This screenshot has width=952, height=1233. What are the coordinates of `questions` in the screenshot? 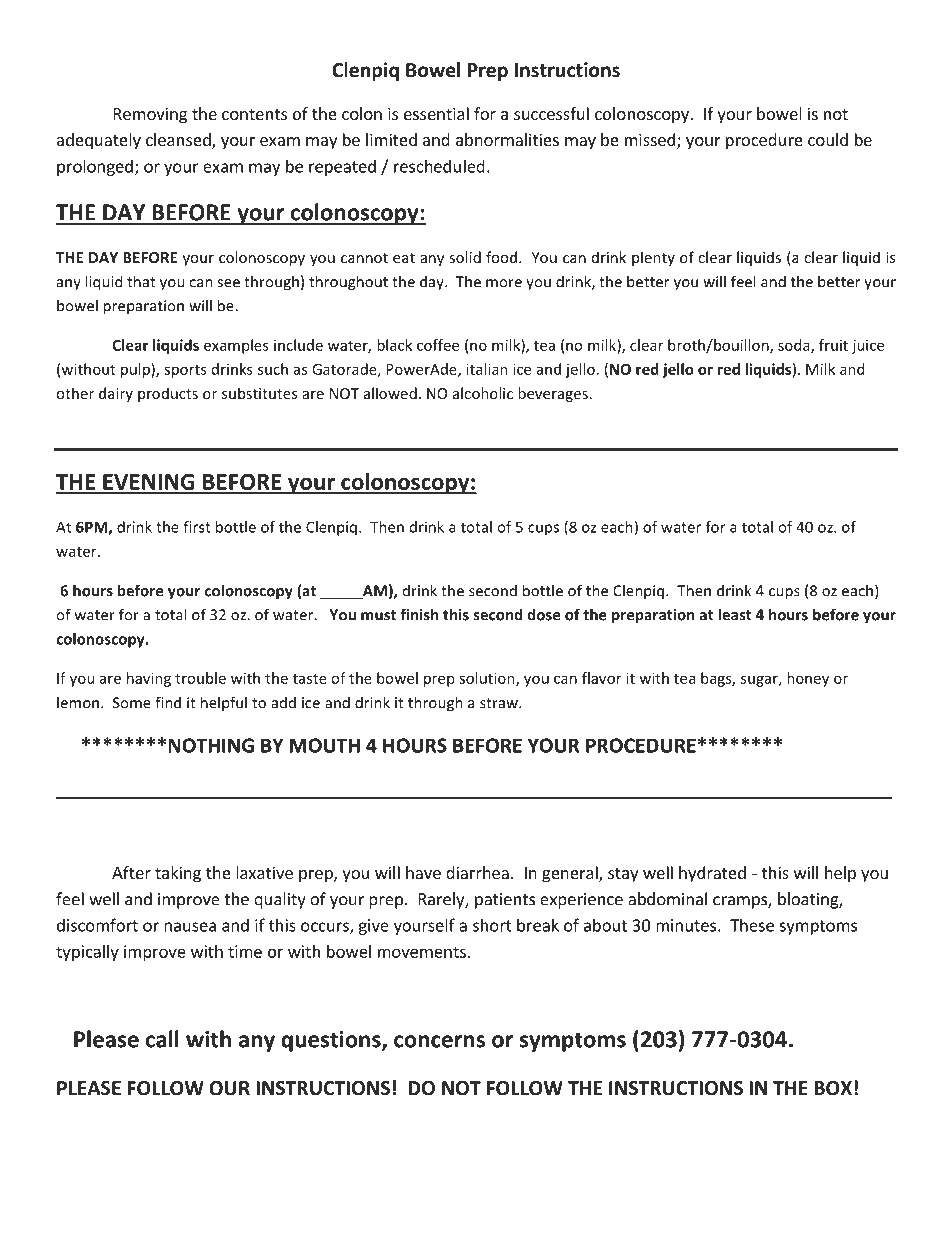 It's located at (332, 1041).
